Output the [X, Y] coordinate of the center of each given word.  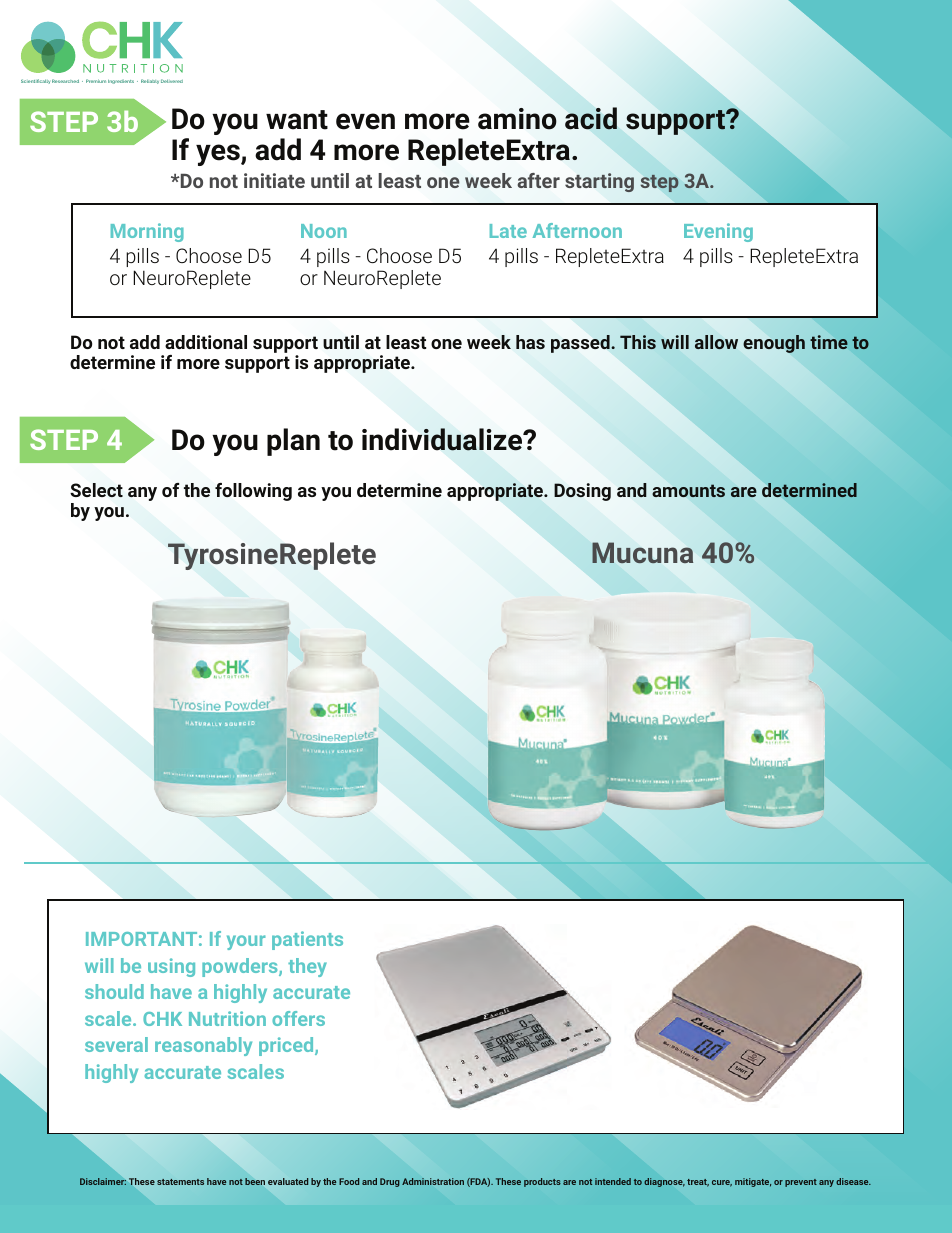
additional [206, 342]
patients [307, 940]
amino [517, 119]
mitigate [753, 1182]
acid [591, 118]
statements [180, 1182]
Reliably [150, 81]
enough [774, 344]
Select [96, 490]
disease [853, 1181]
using [171, 967]
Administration [433, 1181]
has [530, 342]
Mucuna [642, 552]
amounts [688, 490]
